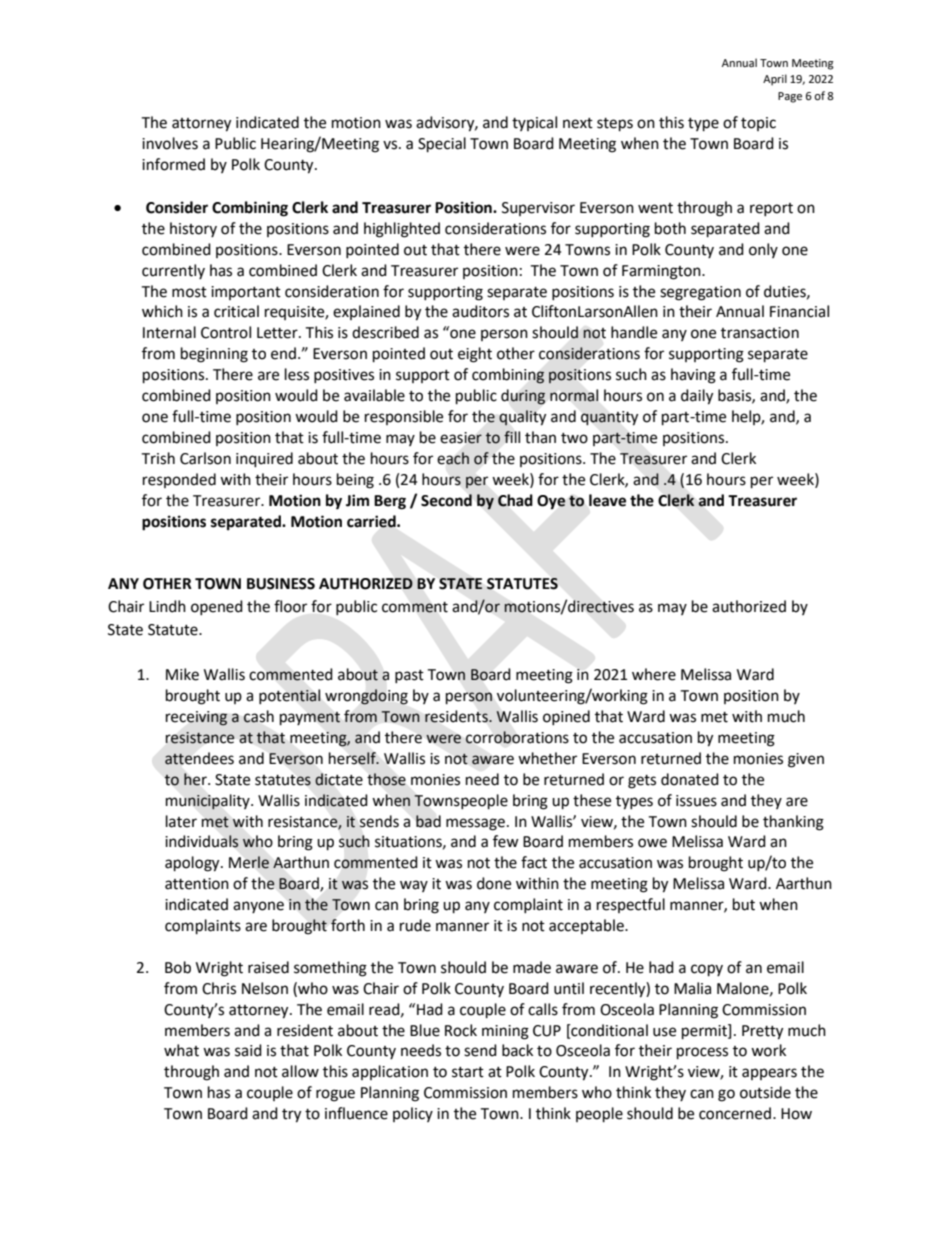  Describe the element at coordinates (697, 397) in the screenshot. I see `daily` at that location.
